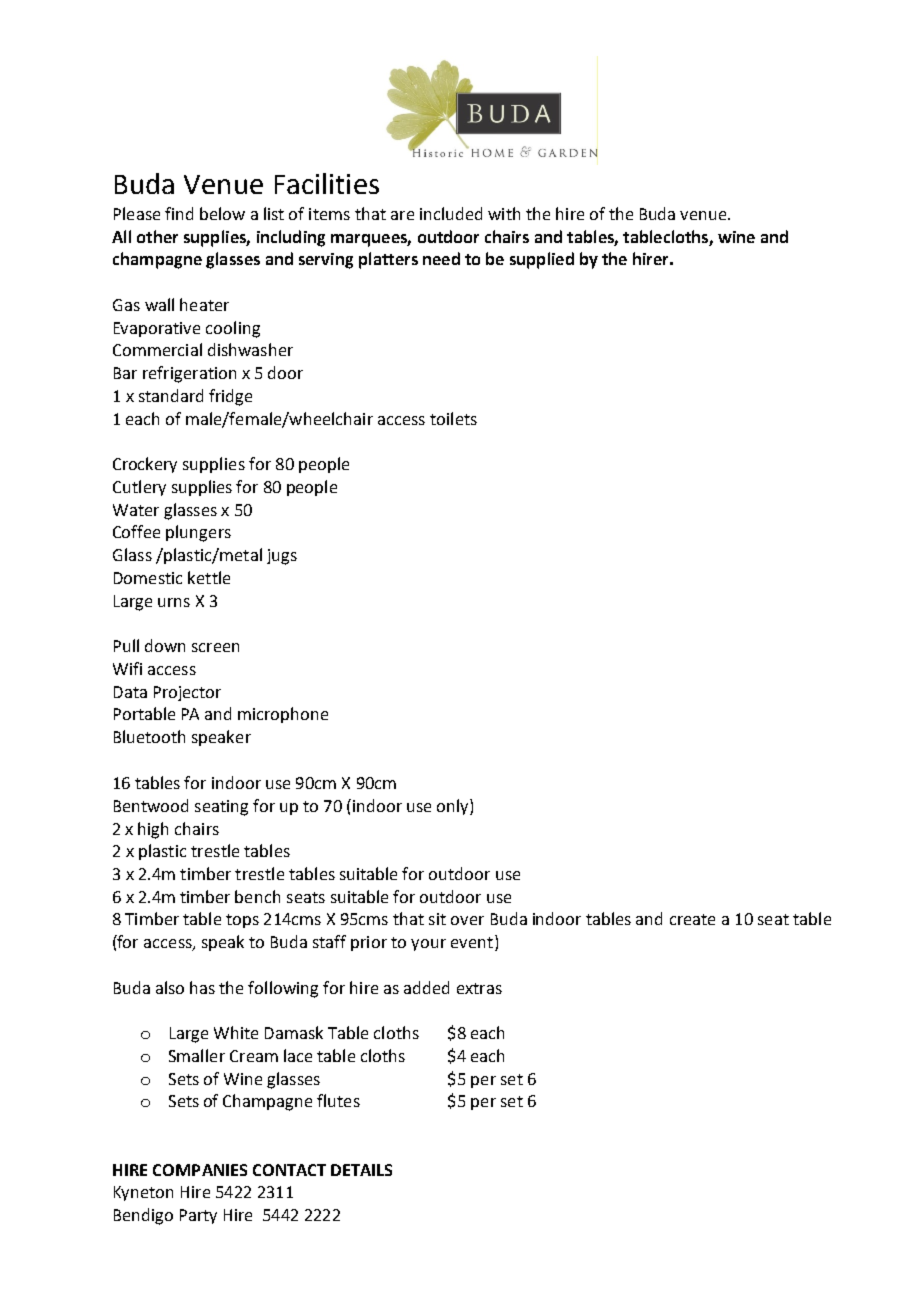 The width and height of the page is (924, 1308). I want to click on sit, so click(437, 919).
